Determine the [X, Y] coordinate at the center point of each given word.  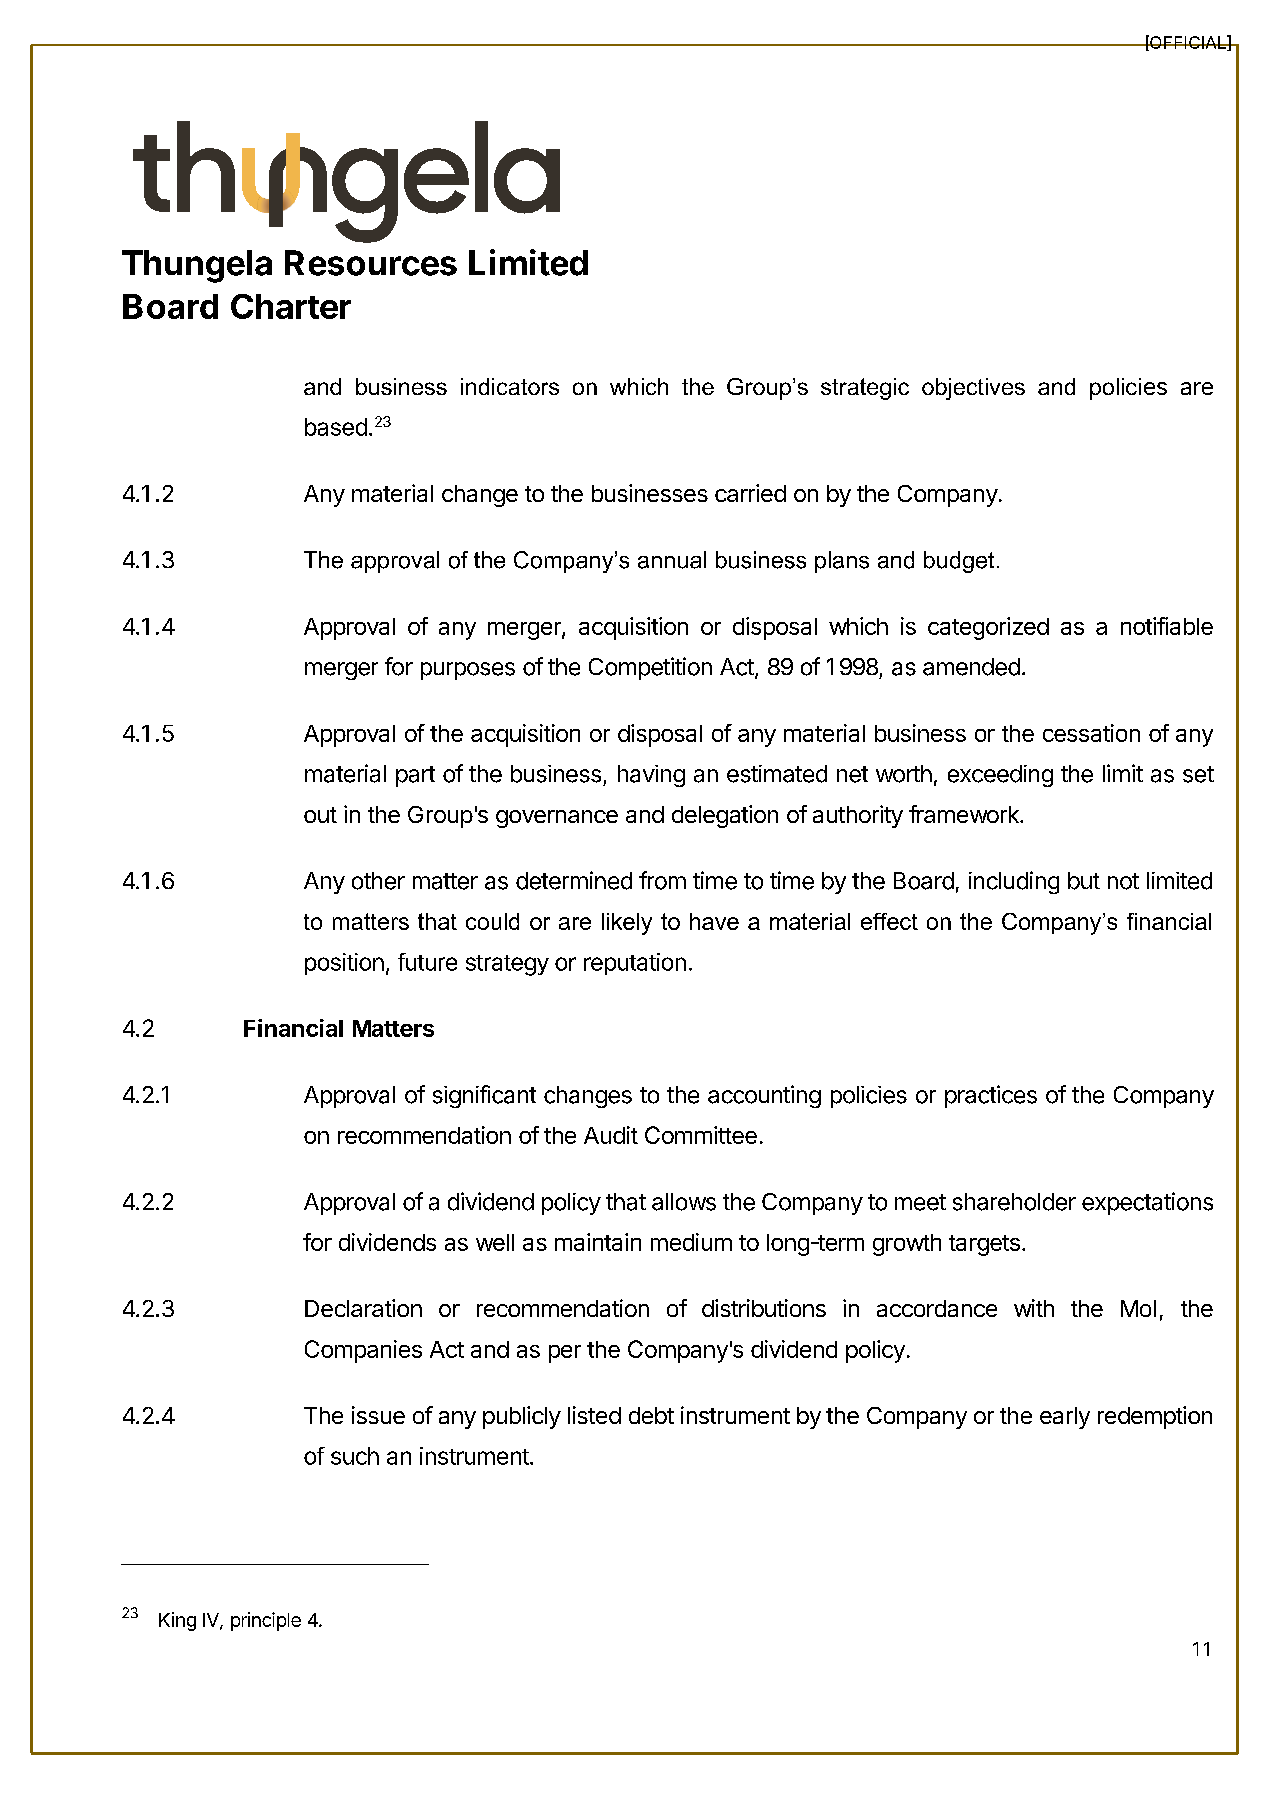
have [714, 921]
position [344, 964]
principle [266, 1621]
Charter [291, 306]
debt [651, 1415]
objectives [973, 389]
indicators [510, 386]
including [1014, 882]
